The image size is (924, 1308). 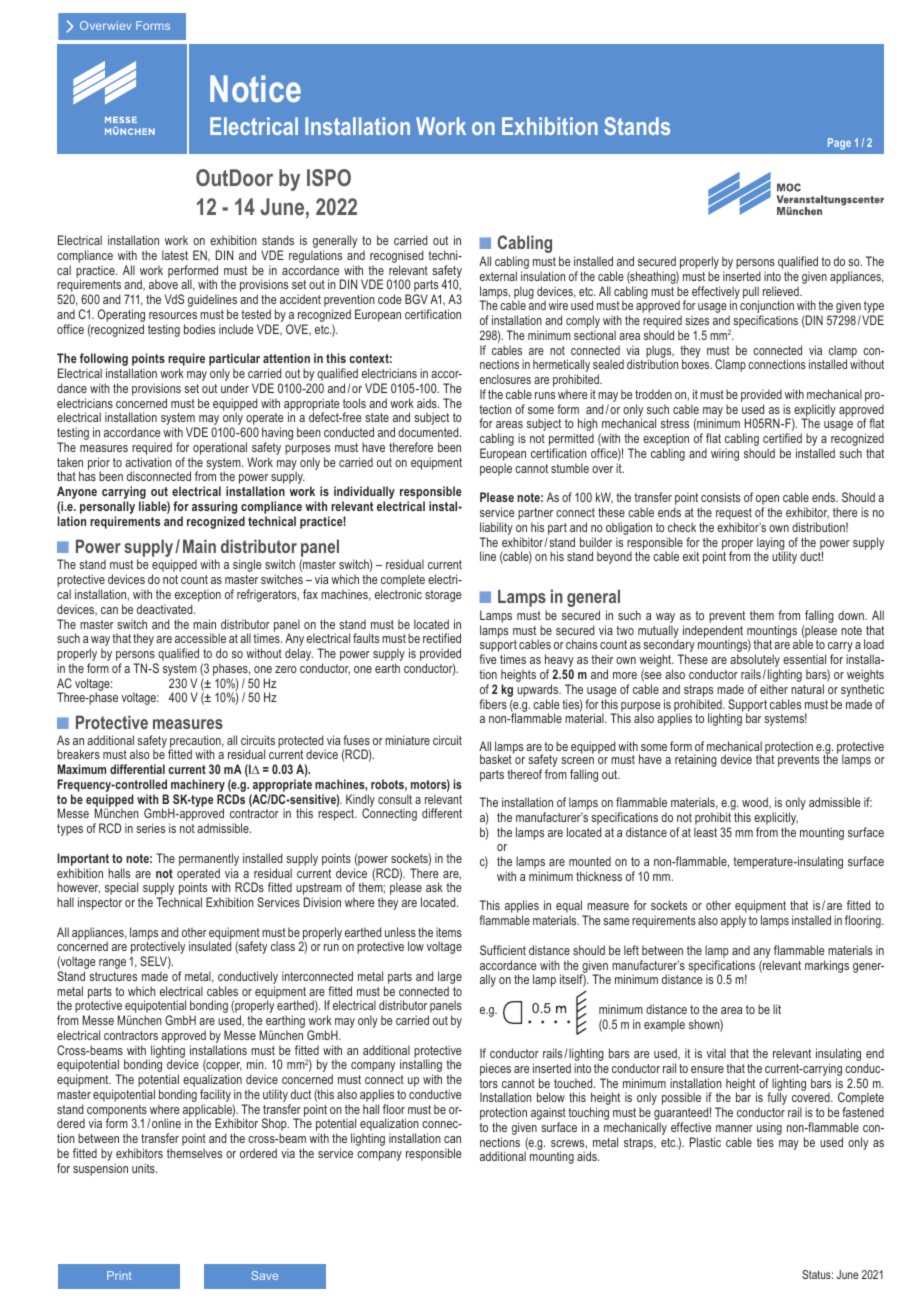 I want to click on items, so click(x=449, y=932).
